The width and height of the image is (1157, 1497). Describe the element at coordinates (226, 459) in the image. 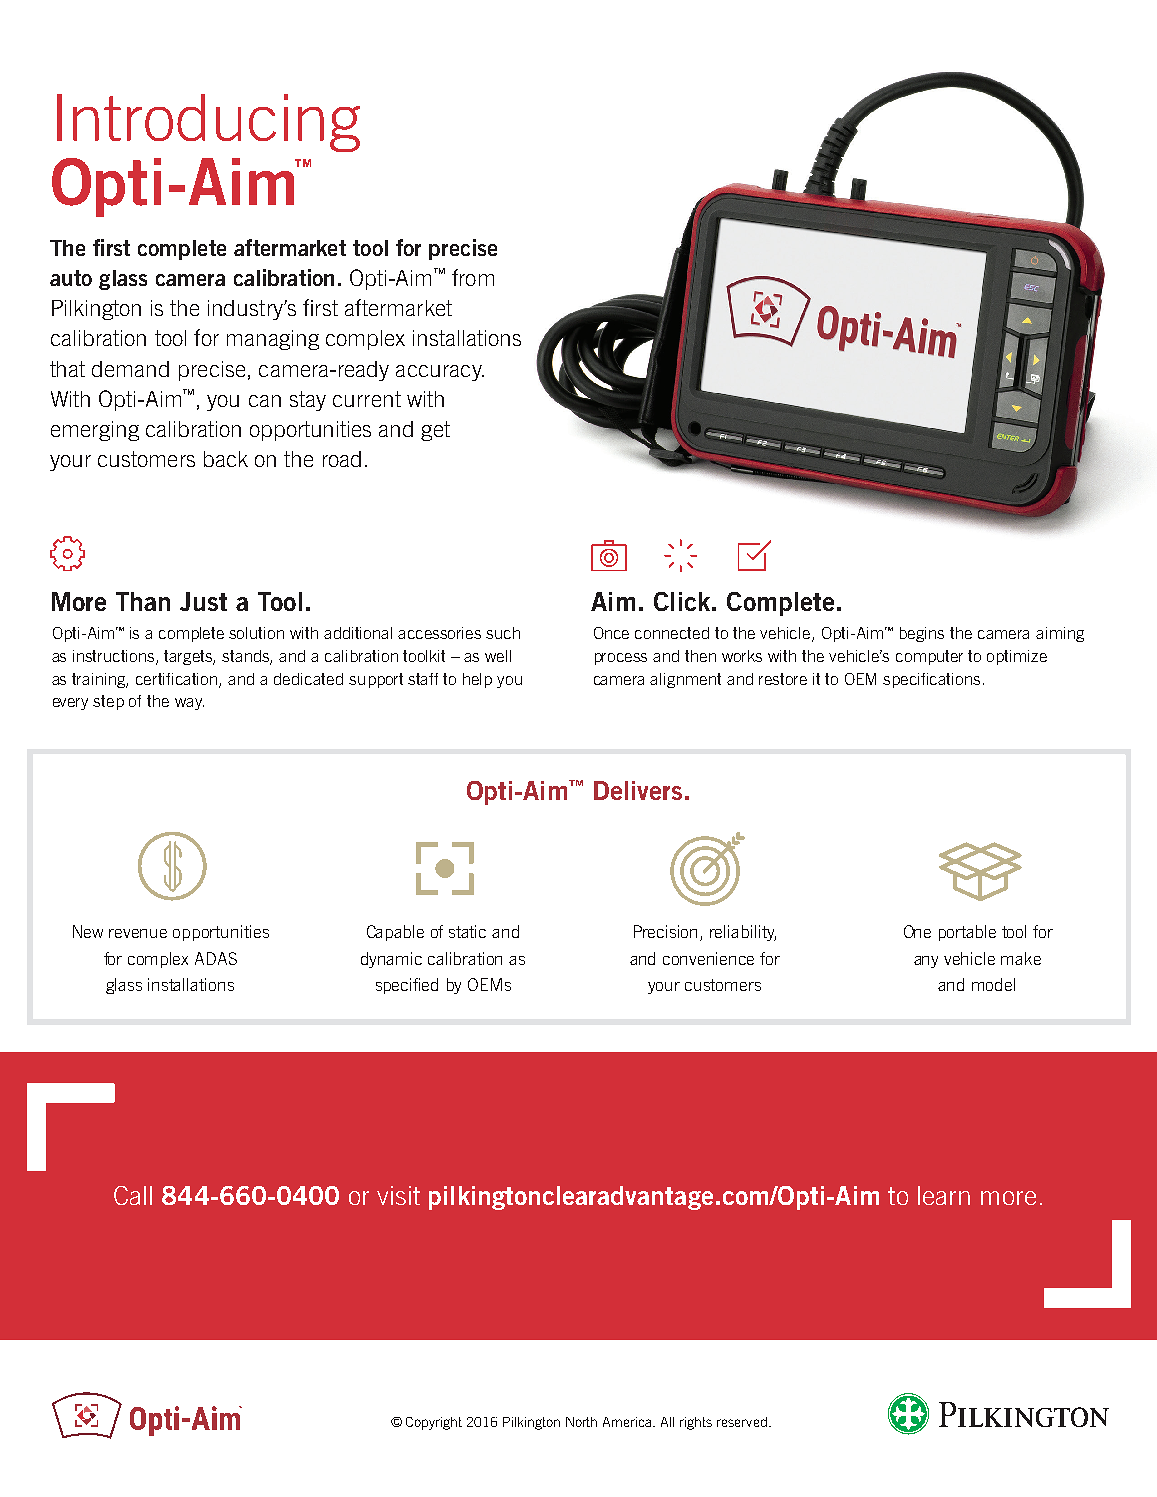

I see `back` at that location.
